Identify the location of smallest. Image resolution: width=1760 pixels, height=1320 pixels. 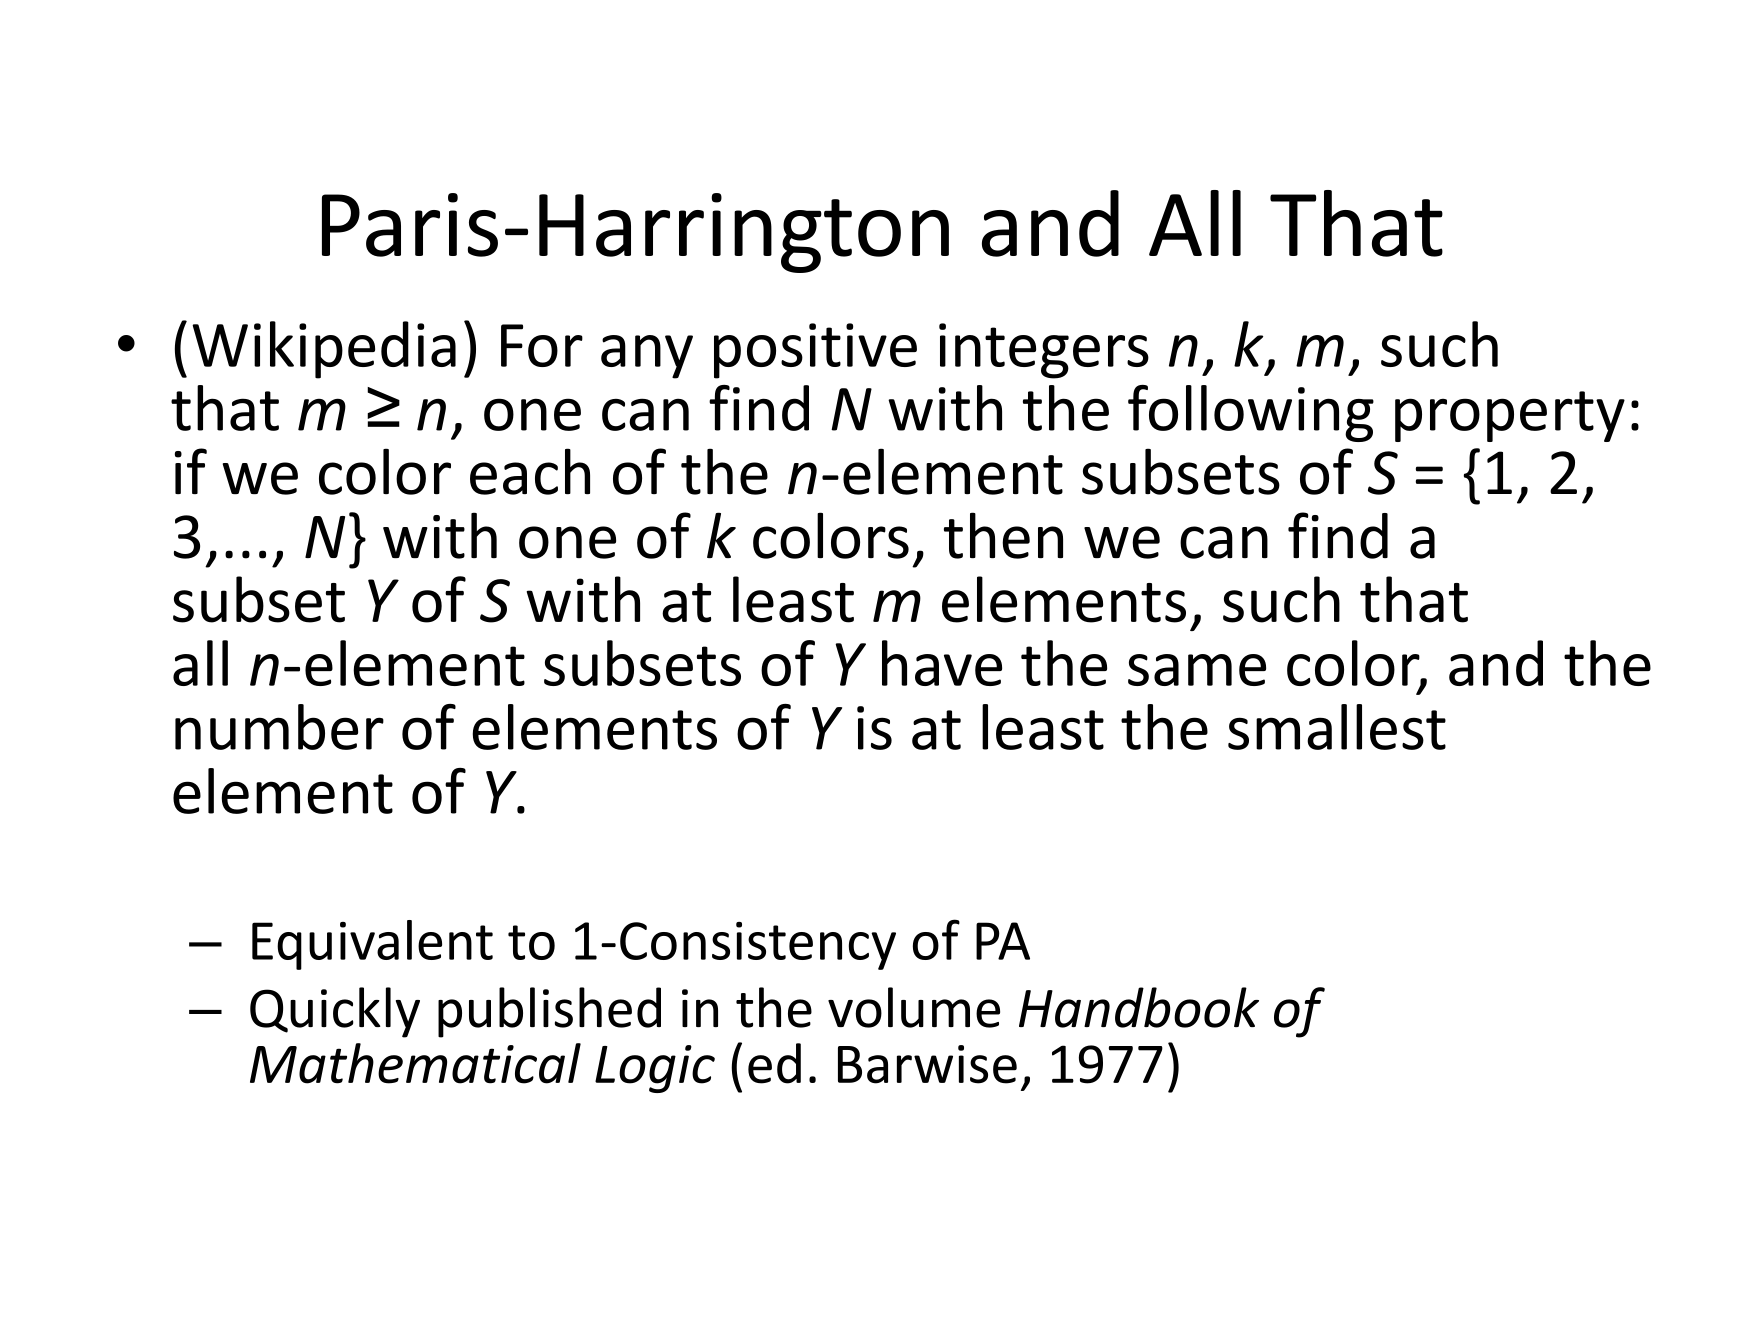
(1337, 727).
